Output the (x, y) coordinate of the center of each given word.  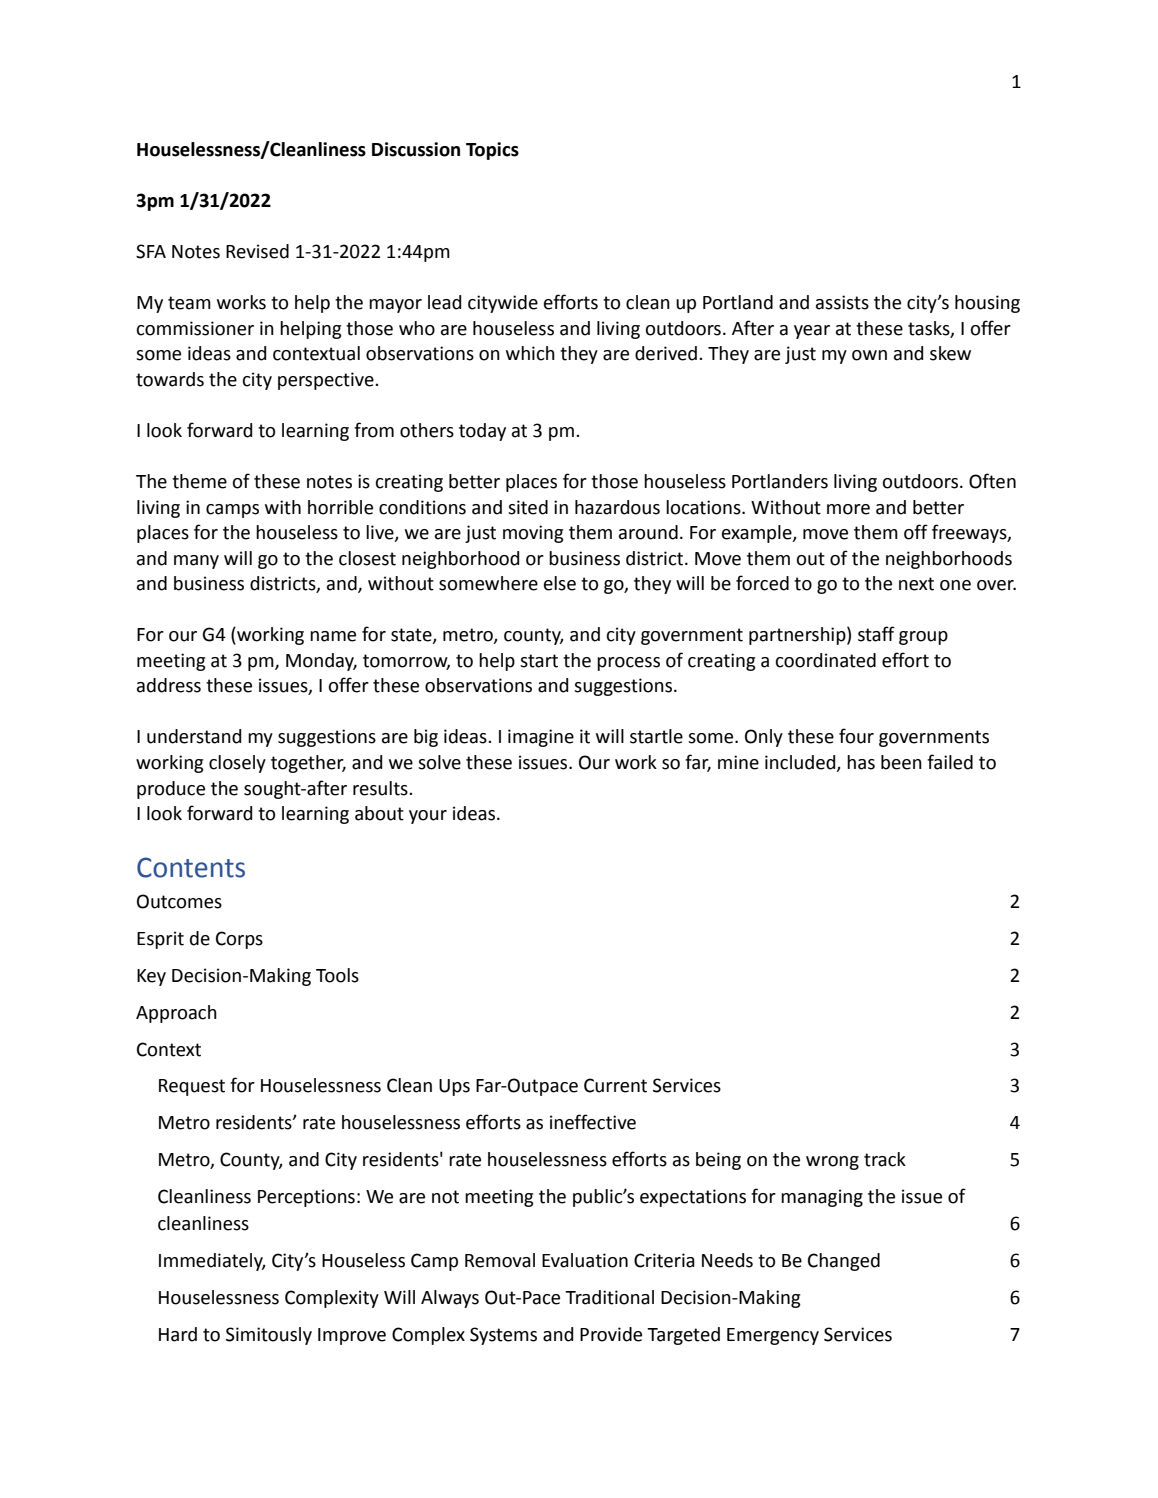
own (869, 355)
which (530, 353)
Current (615, 1085)
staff (876, 634)
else (560, 583)
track (885, 1159)
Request (192, 1087)
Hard (178, 1334)
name (333, 636)
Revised (257, 251)
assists (842, 302)
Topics (492, 151)
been (901, 762)
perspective (327, 381)
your (428, 817)
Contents (191, 867)
